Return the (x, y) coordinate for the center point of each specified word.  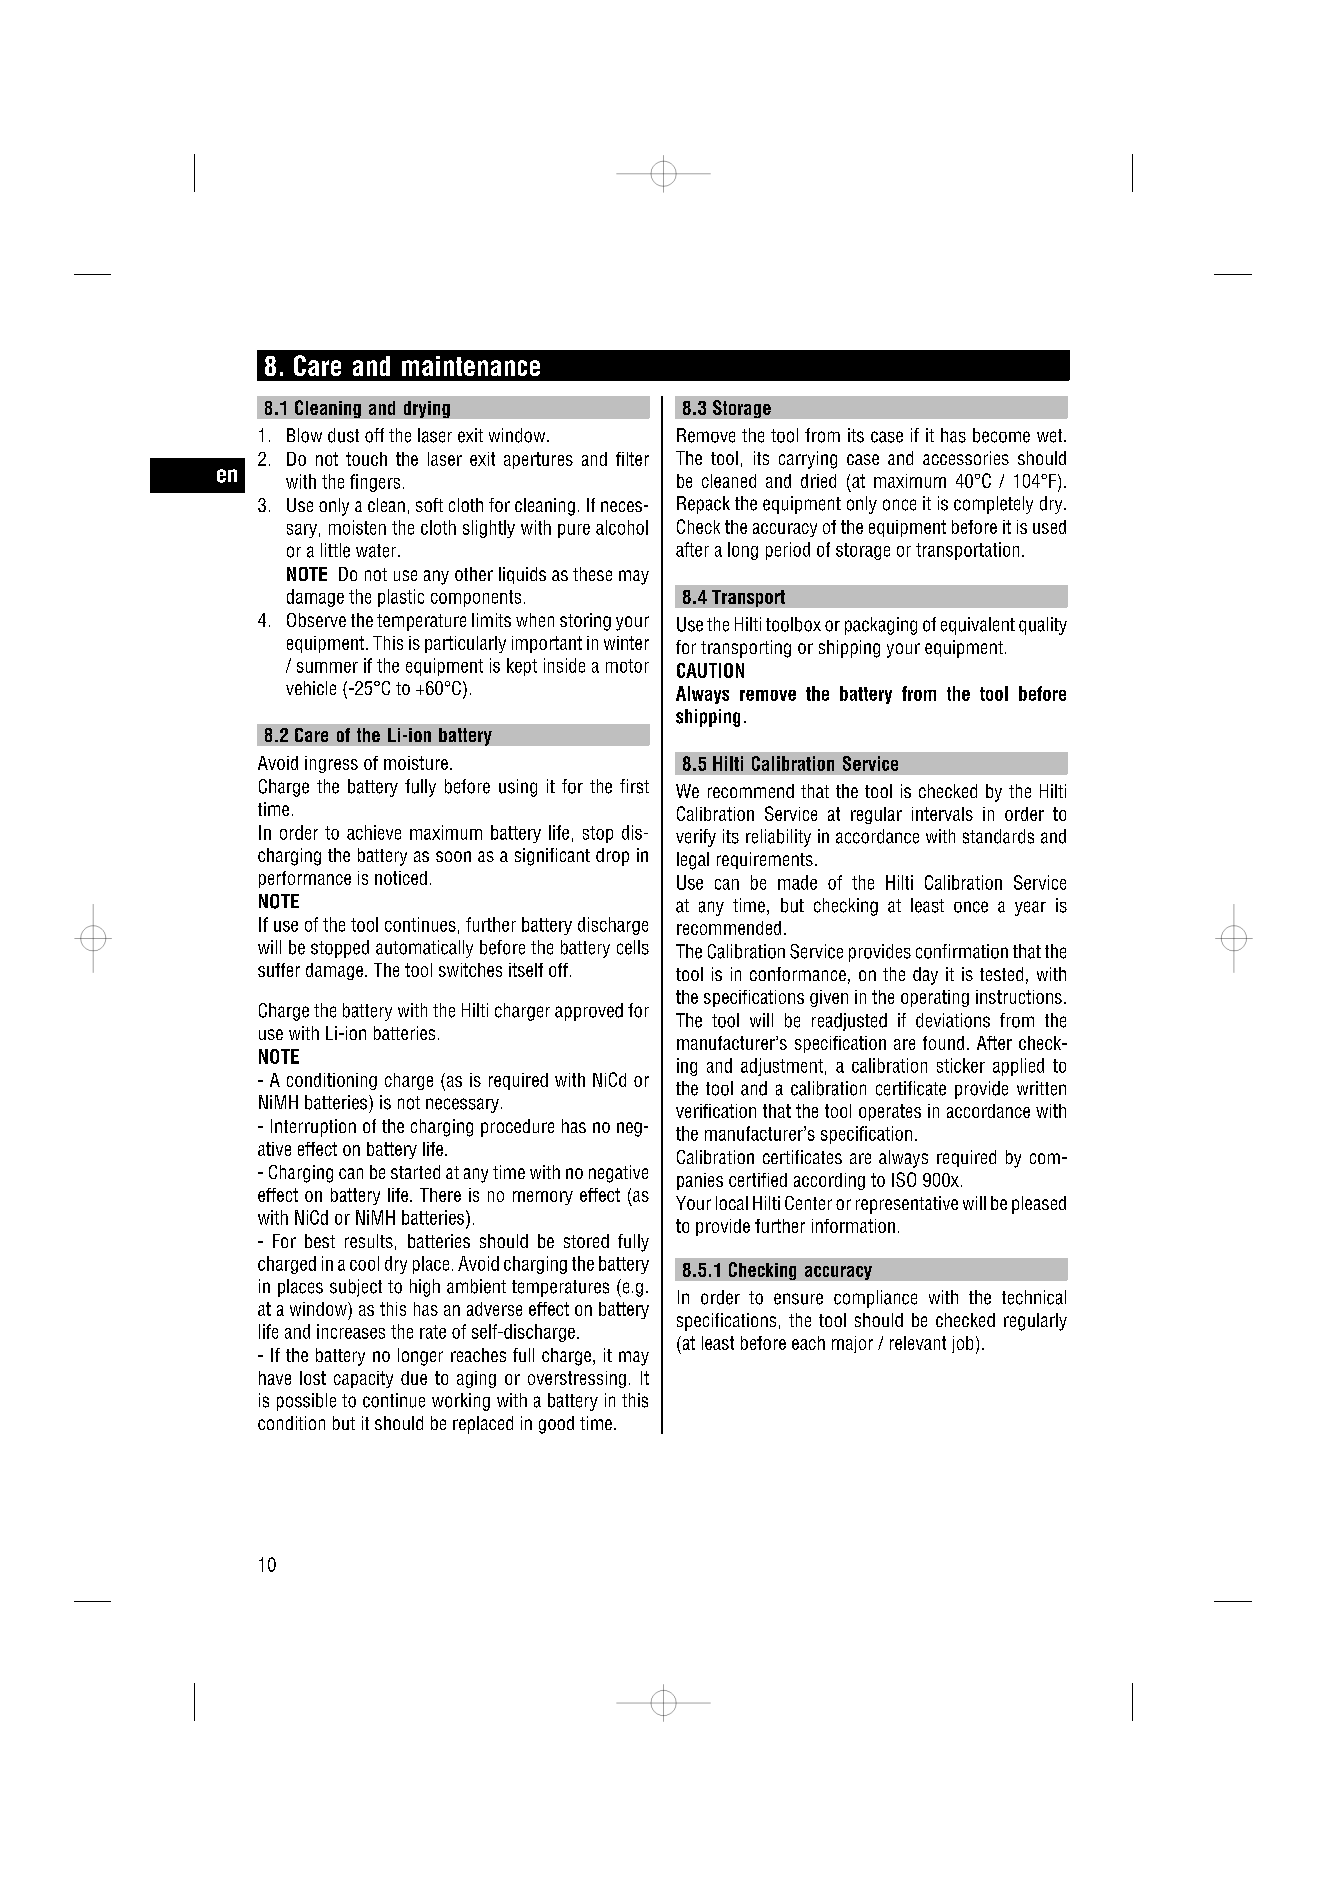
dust (343, 435)
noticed (401, 878)
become (1001, 435)
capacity (363, 1379)
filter (632, 459)
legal (693, 861)
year (1030, 908)
